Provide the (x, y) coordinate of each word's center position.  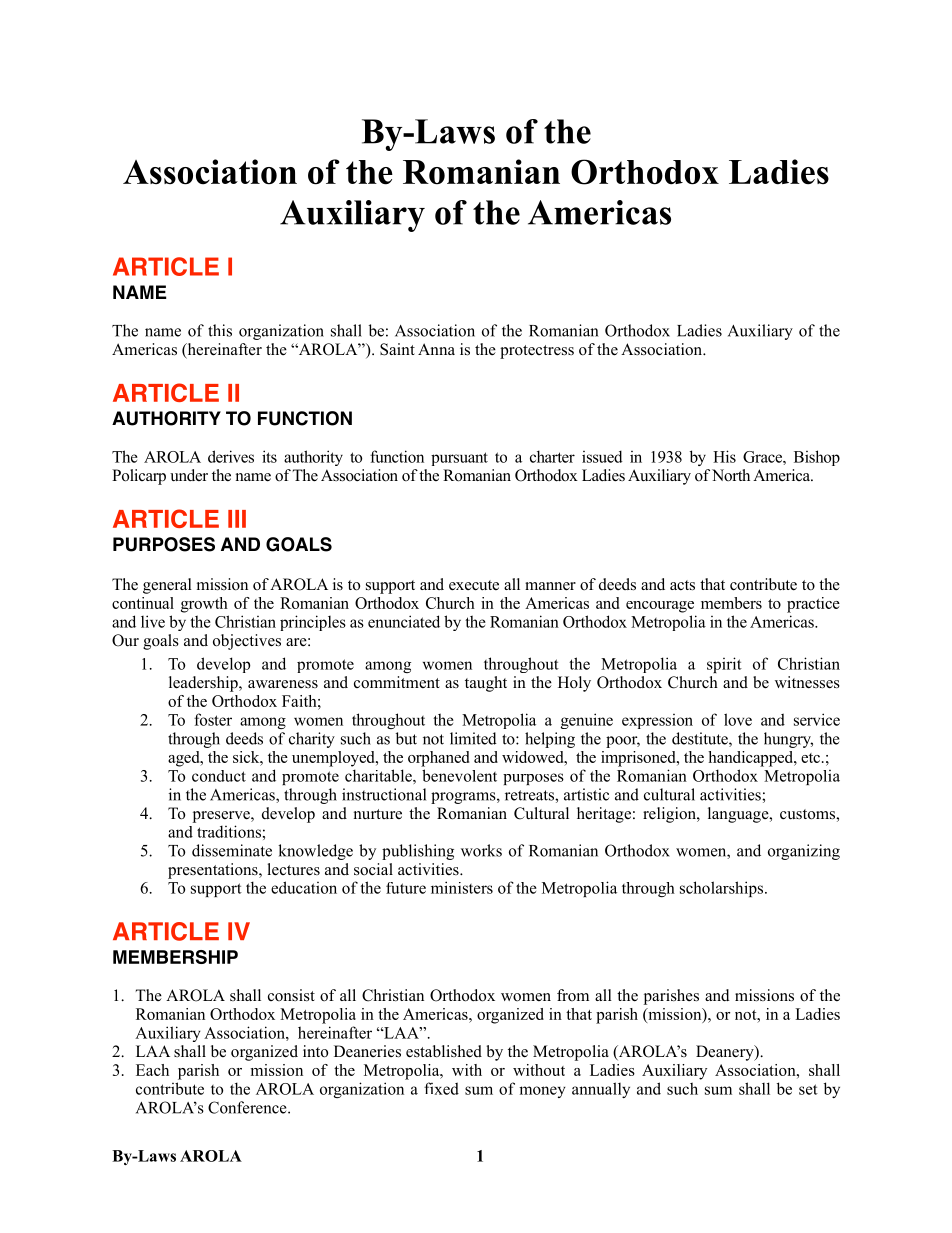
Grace (763, 457)
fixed (441, 1088)
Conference (248, 1107)
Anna (436, 349)
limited (473, 738)
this (220, 330)
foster (213, 719)
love (738, 719)
